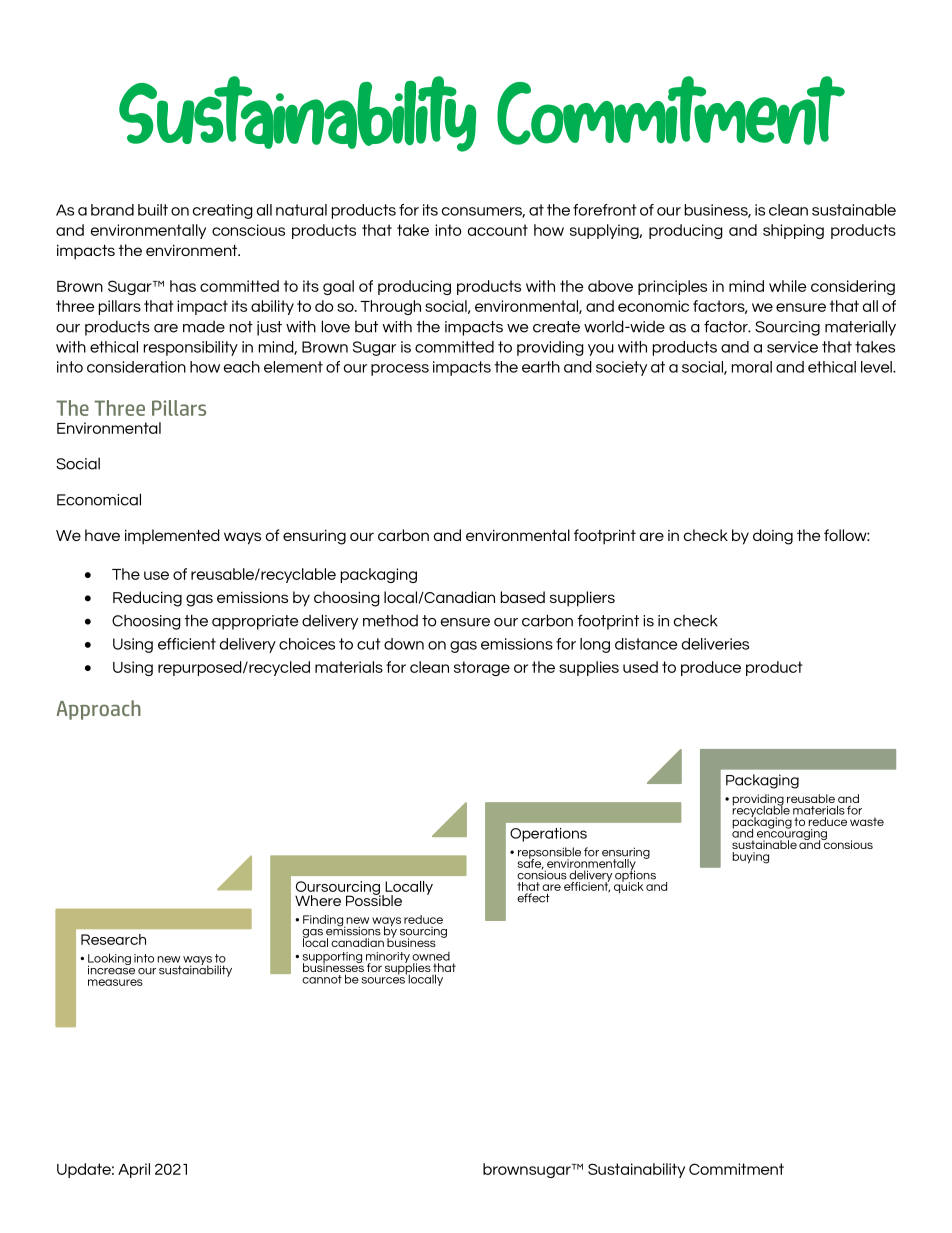 Image resolution: width=952 pixels, height=1233 pixels. Describe the element at coordinates (793, 231) in the image. I see `shipping` at that location.
